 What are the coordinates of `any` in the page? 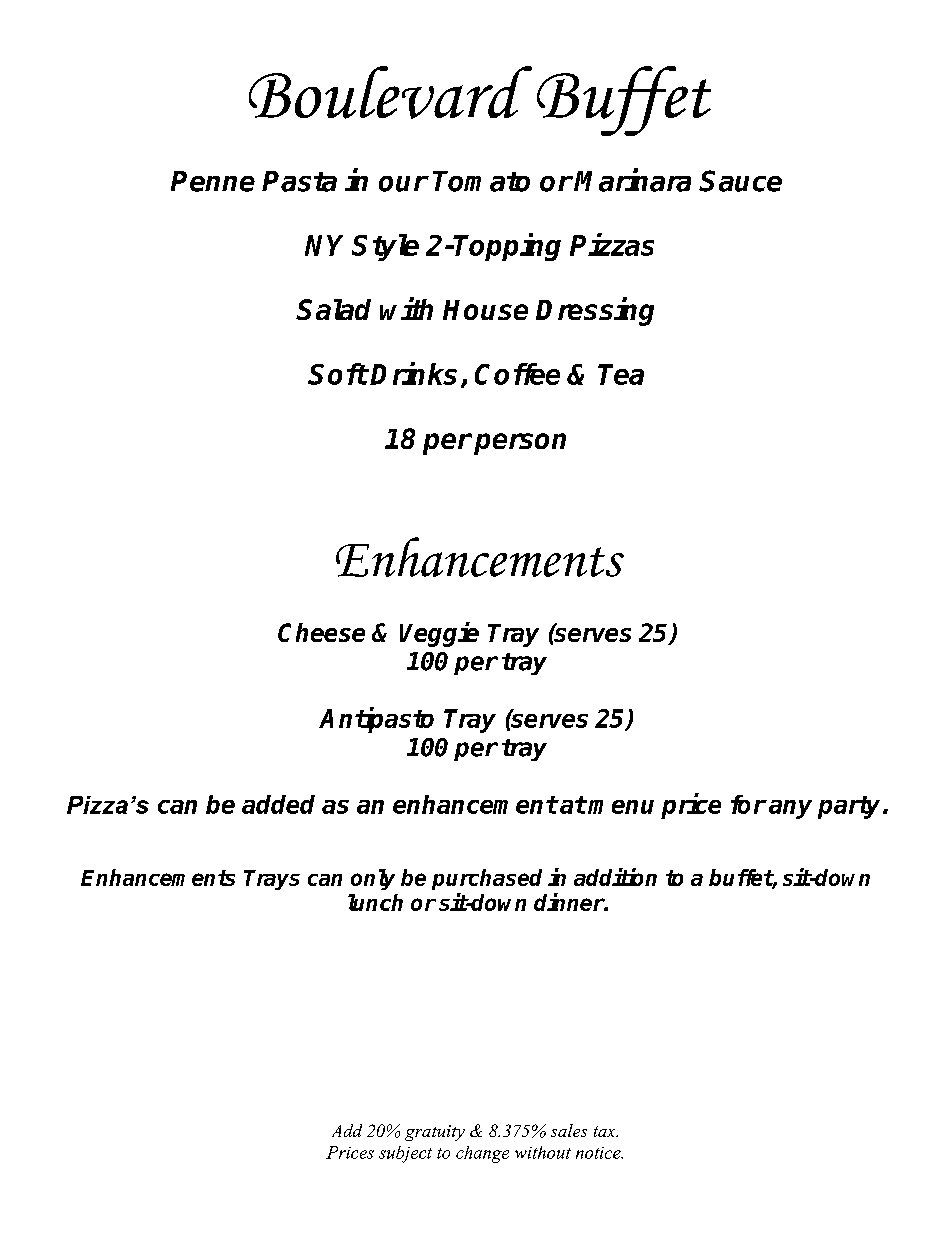 It's located at (790, 809).
